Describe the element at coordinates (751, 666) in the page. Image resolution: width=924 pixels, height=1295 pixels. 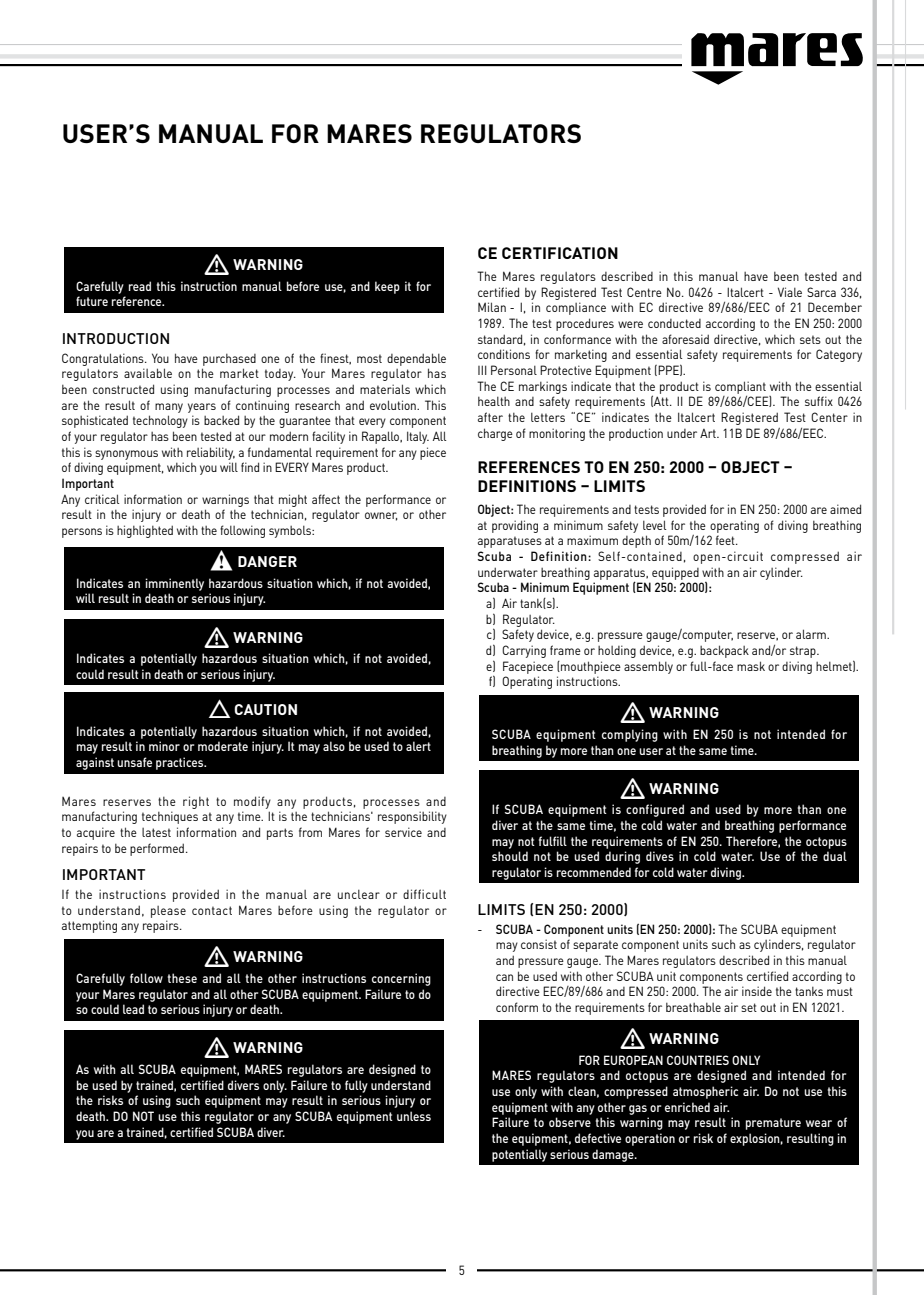
I see `mask` at that location.
